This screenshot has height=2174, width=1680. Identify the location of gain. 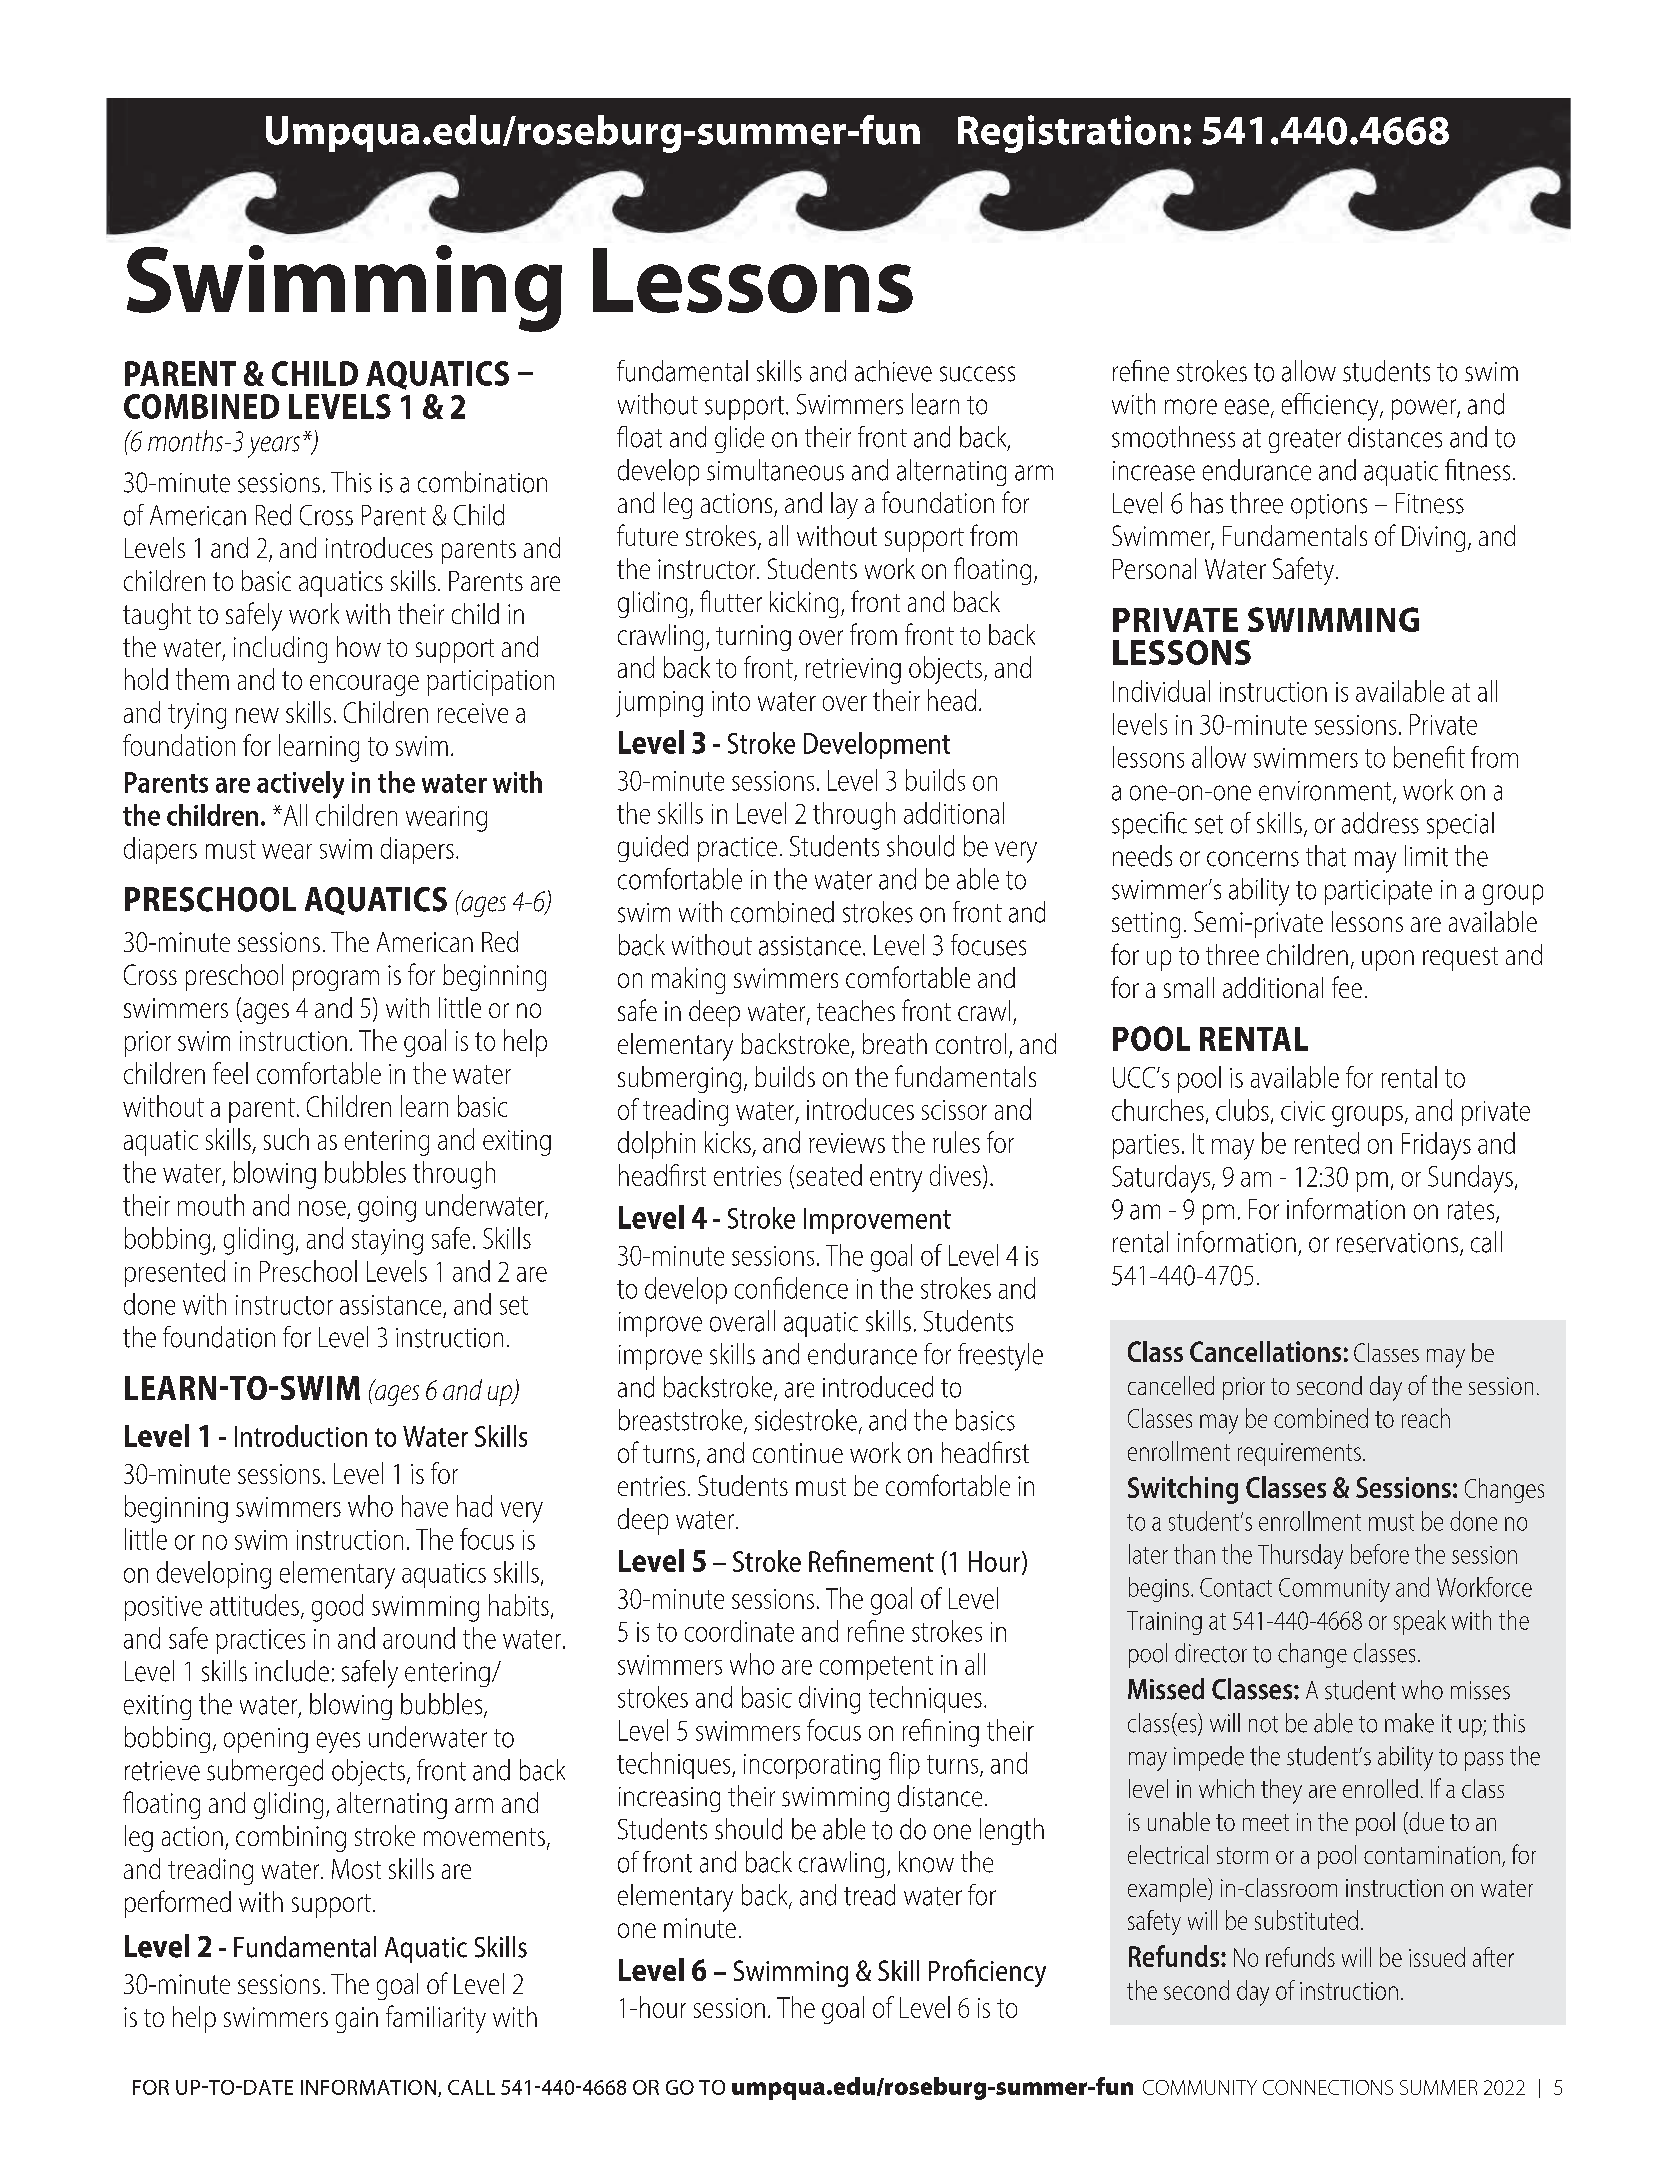
(357, 2020).
